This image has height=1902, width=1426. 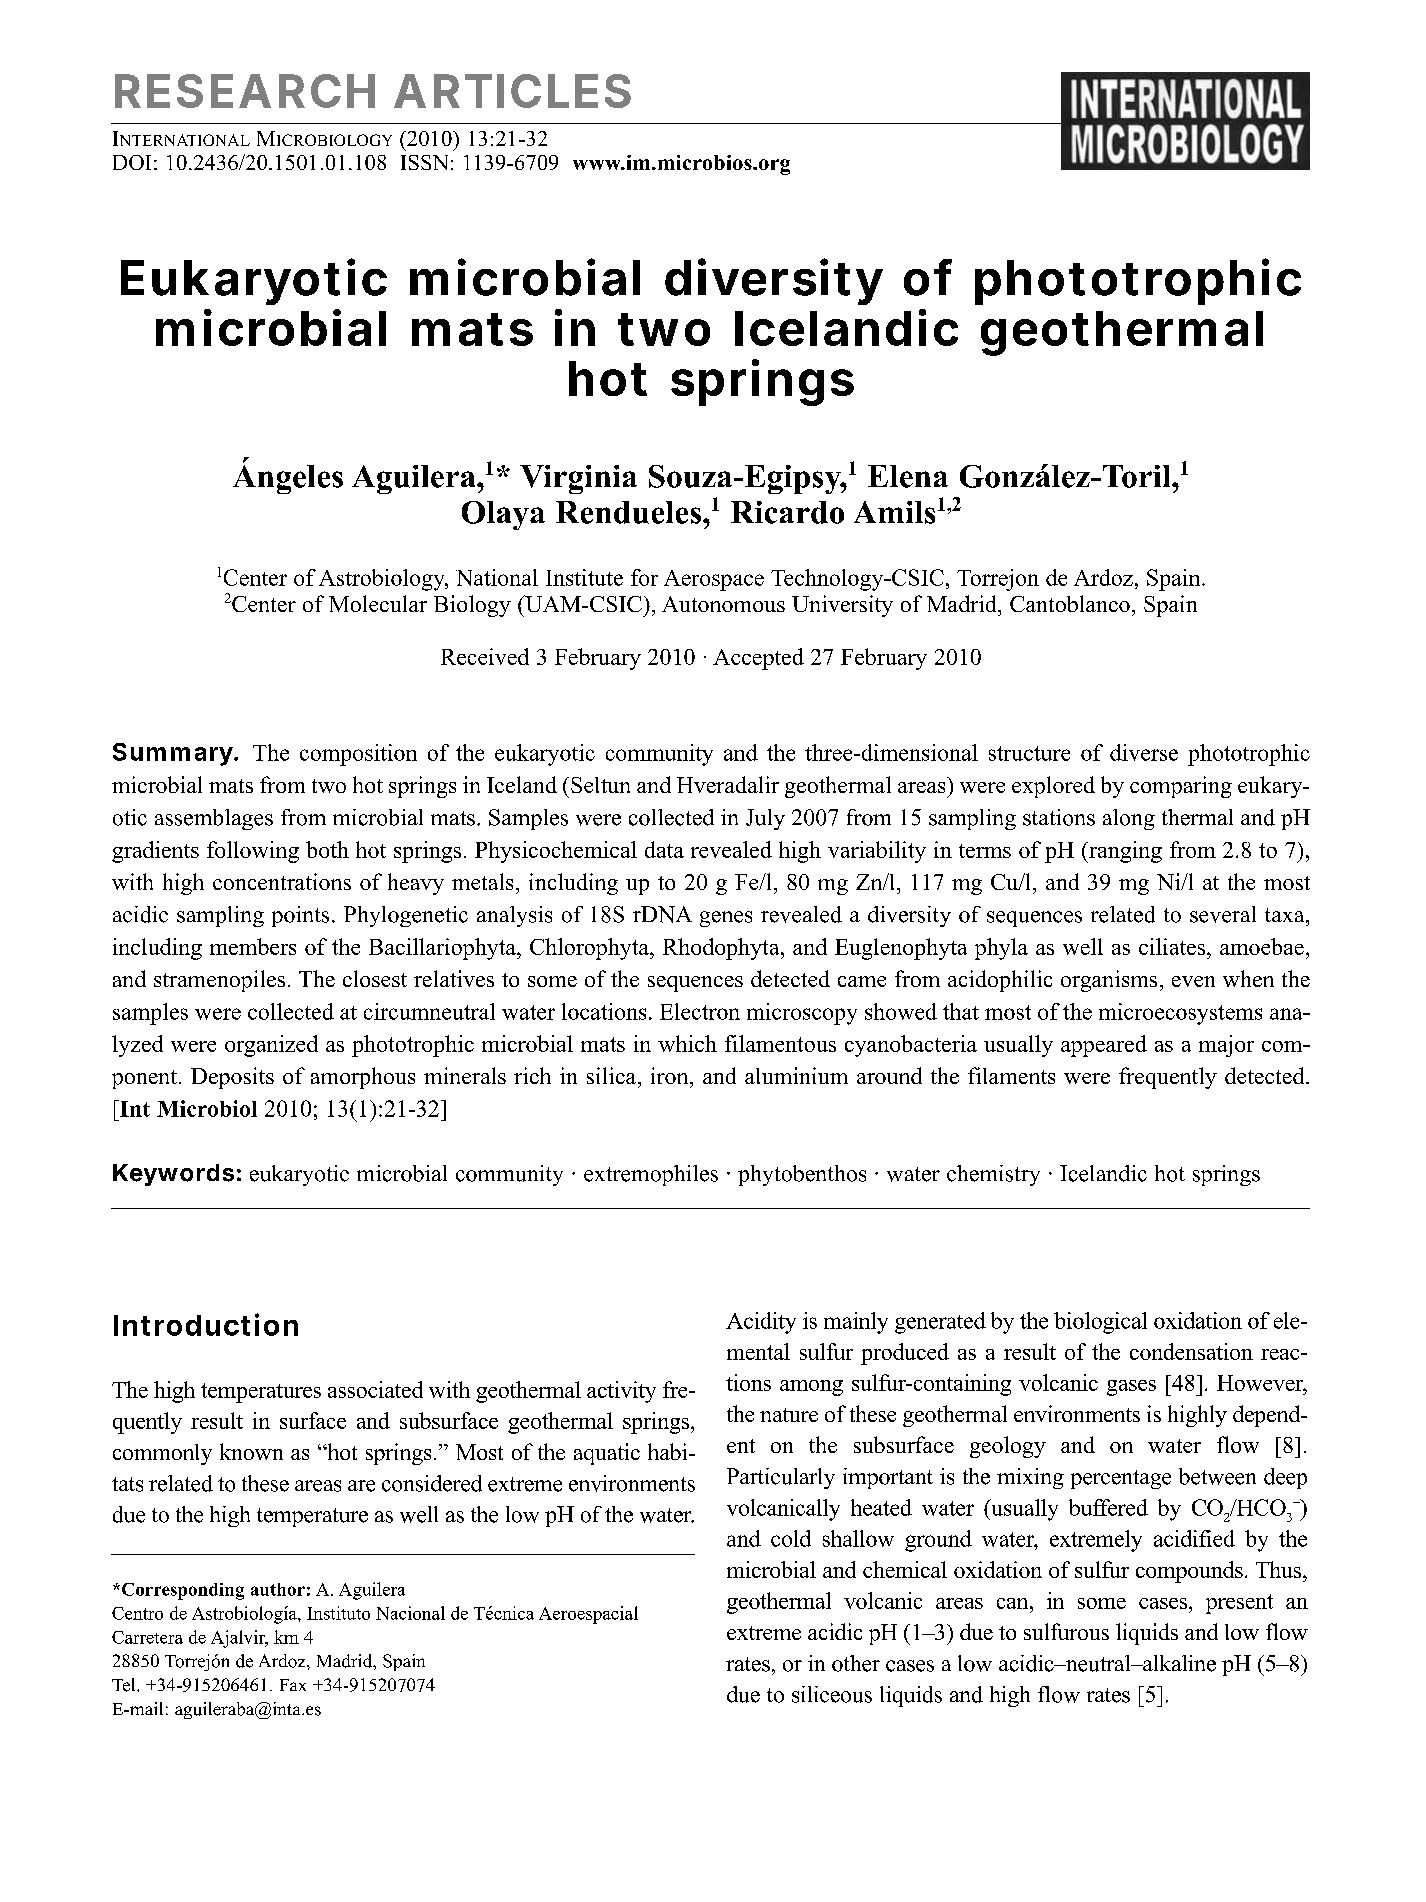 I want to click on Summary, so click(x=173, y=754).
